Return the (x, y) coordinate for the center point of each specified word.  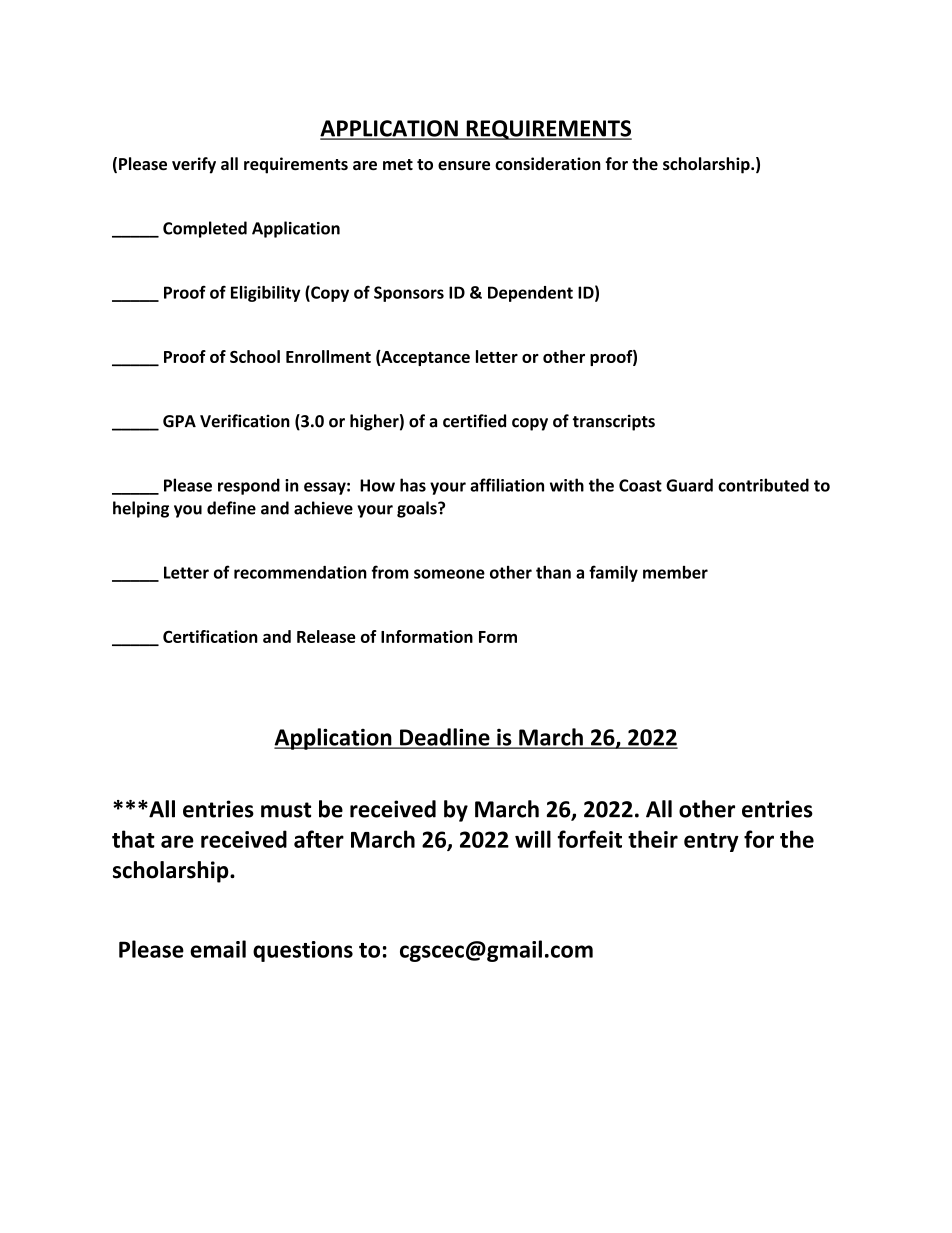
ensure (464, 165)
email (218, 949)
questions (303, 951)
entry (711, 842)
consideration (548, 163)
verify (194, 165)
